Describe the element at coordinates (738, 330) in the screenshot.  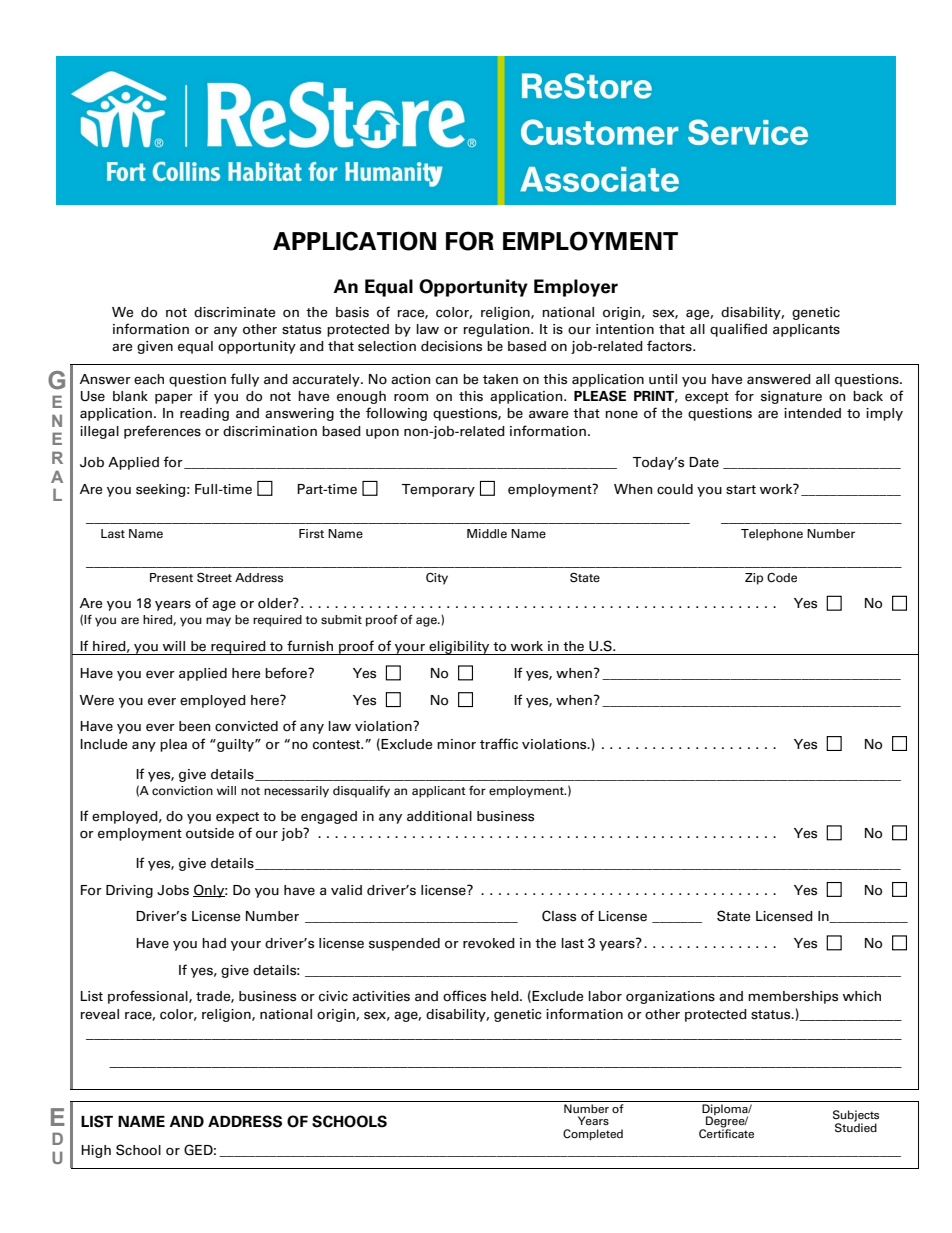
I see `qualified` at that location.
